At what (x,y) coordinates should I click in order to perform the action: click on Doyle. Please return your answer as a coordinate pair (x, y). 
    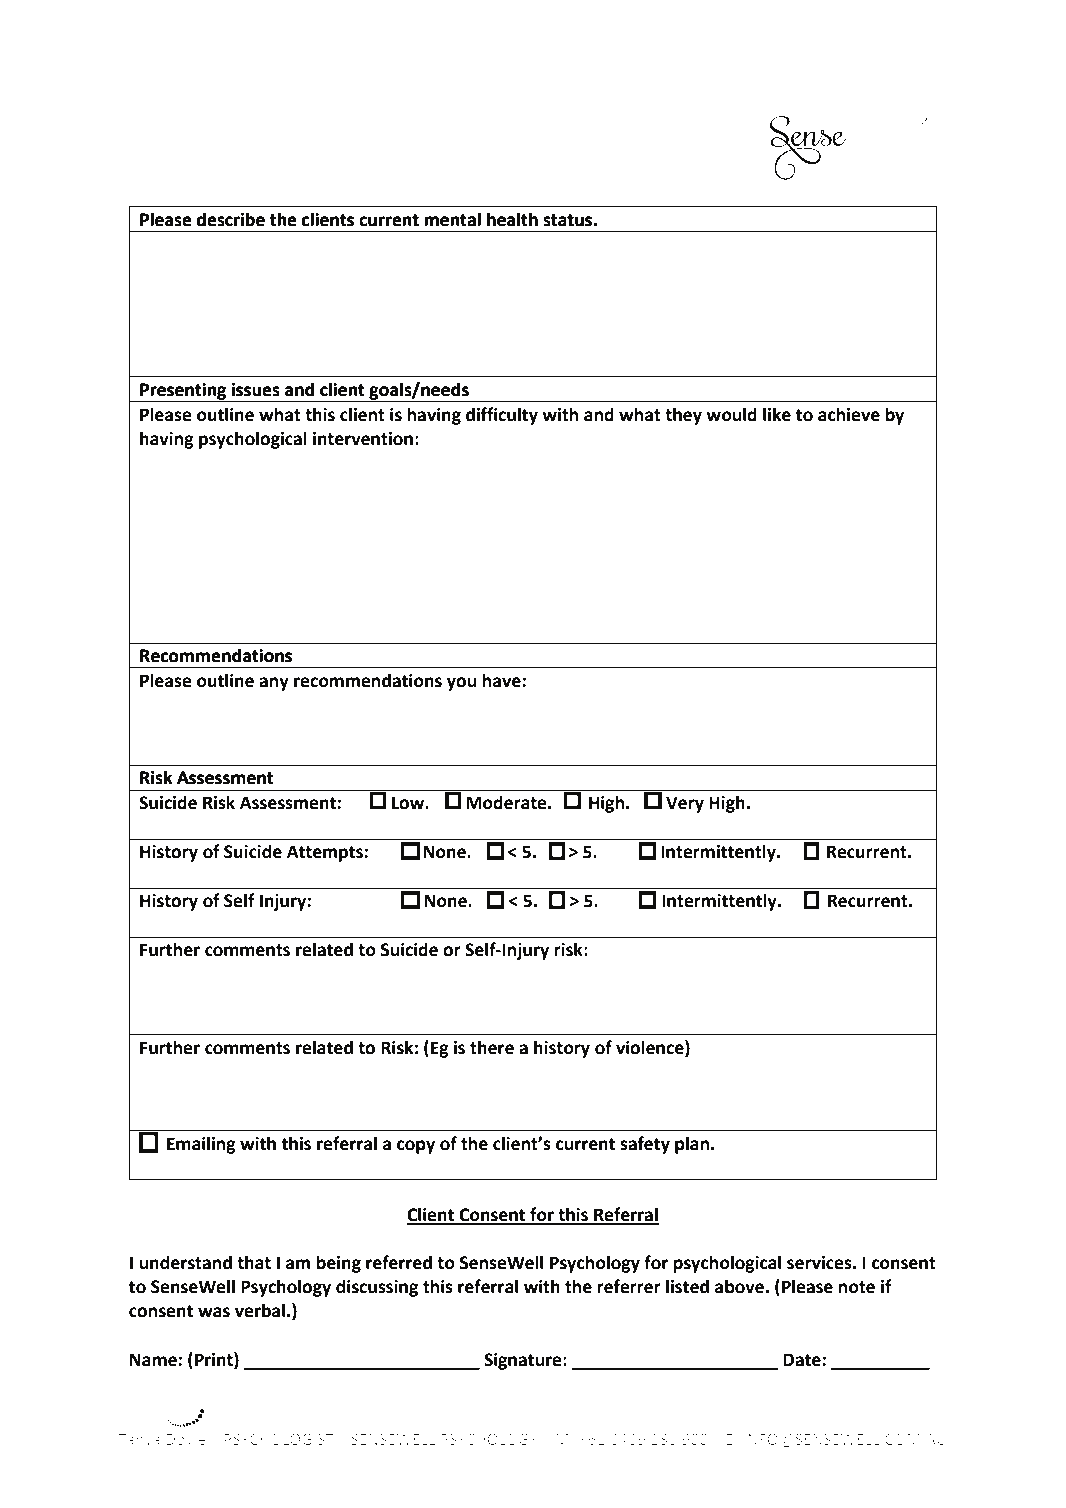
    Looking at the image, I should click on (186, 1440).
